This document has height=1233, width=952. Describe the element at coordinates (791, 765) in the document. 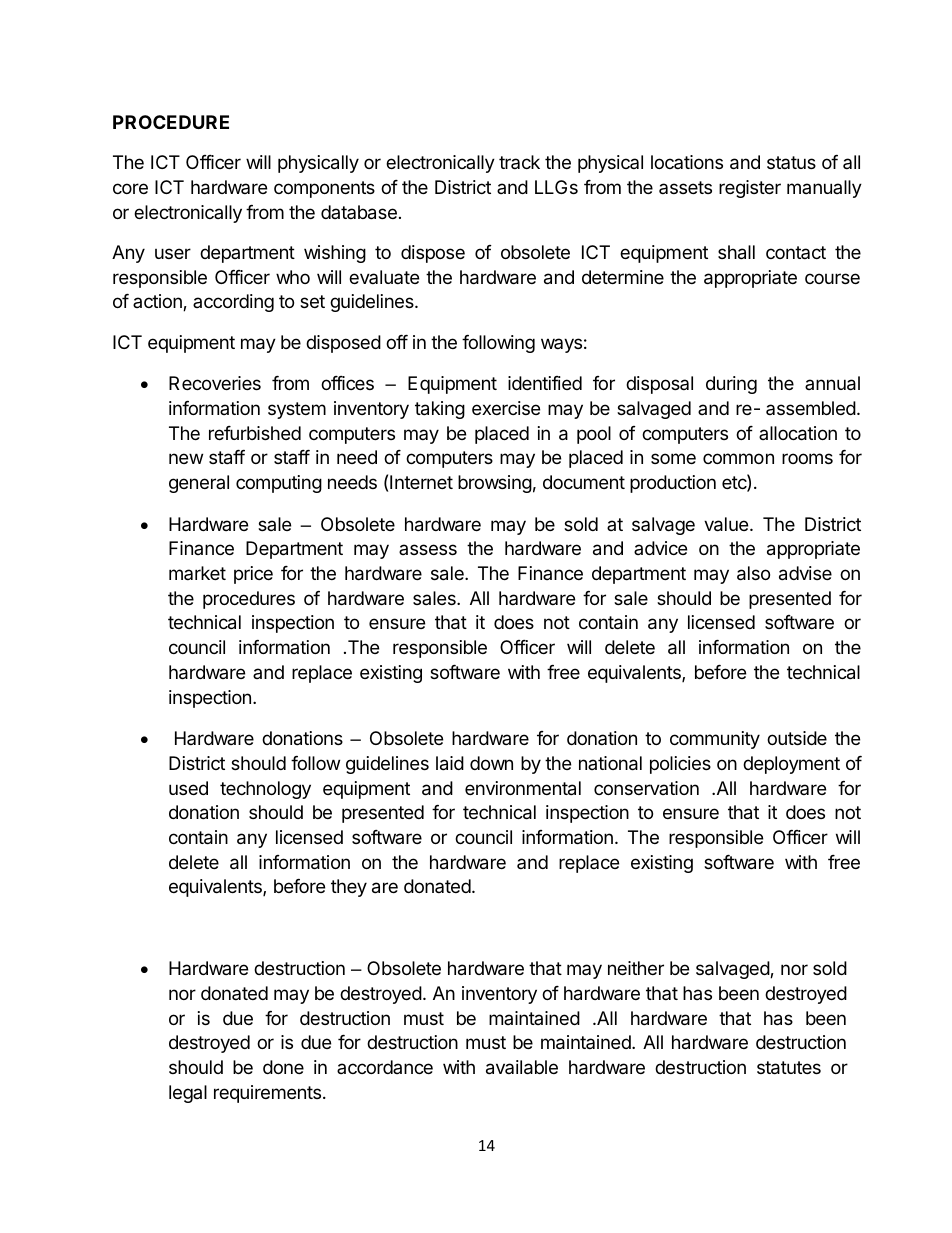

I see `deployment` at that location.
